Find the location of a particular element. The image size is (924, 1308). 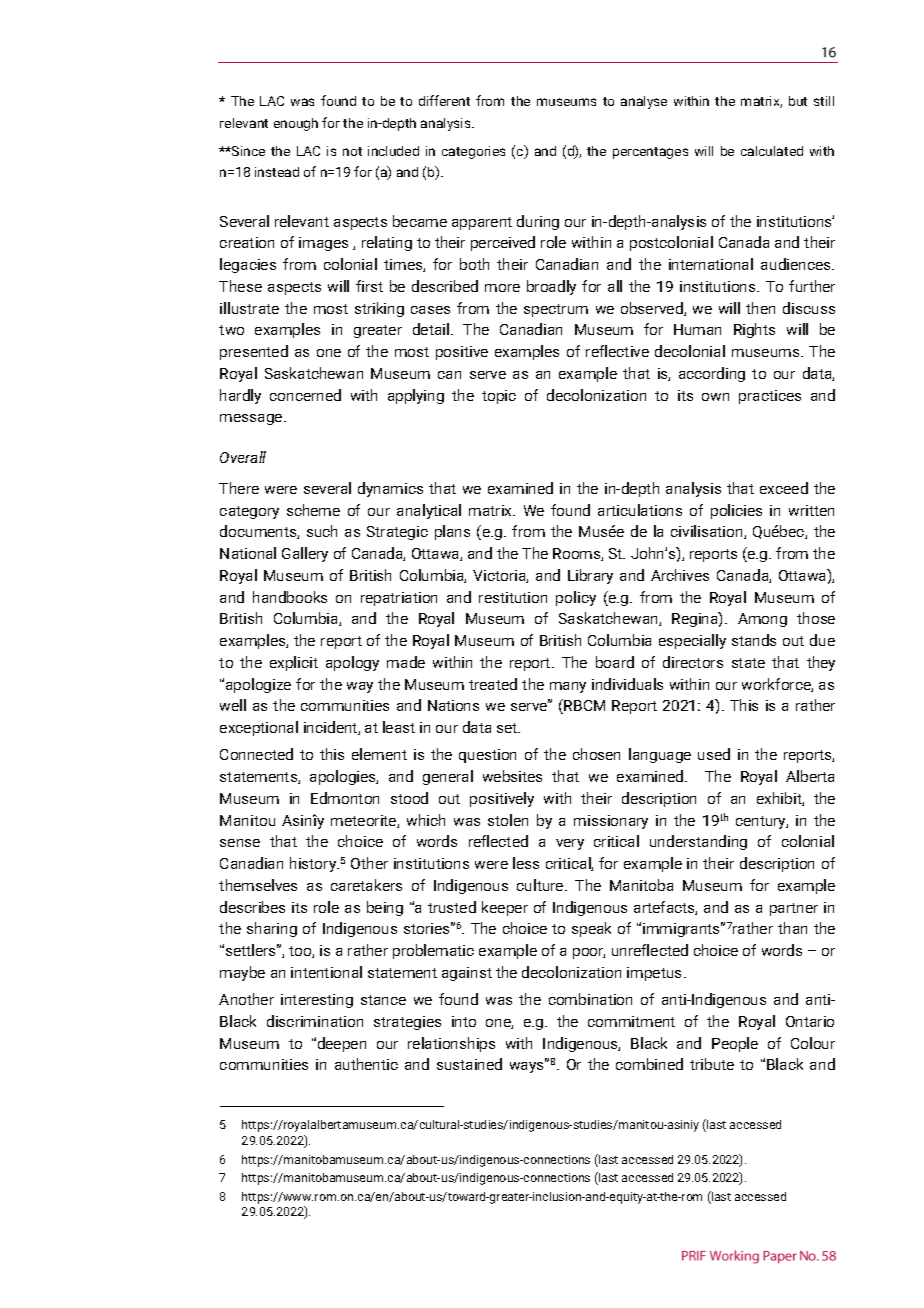

enough is located at coordinates (296, 124).
